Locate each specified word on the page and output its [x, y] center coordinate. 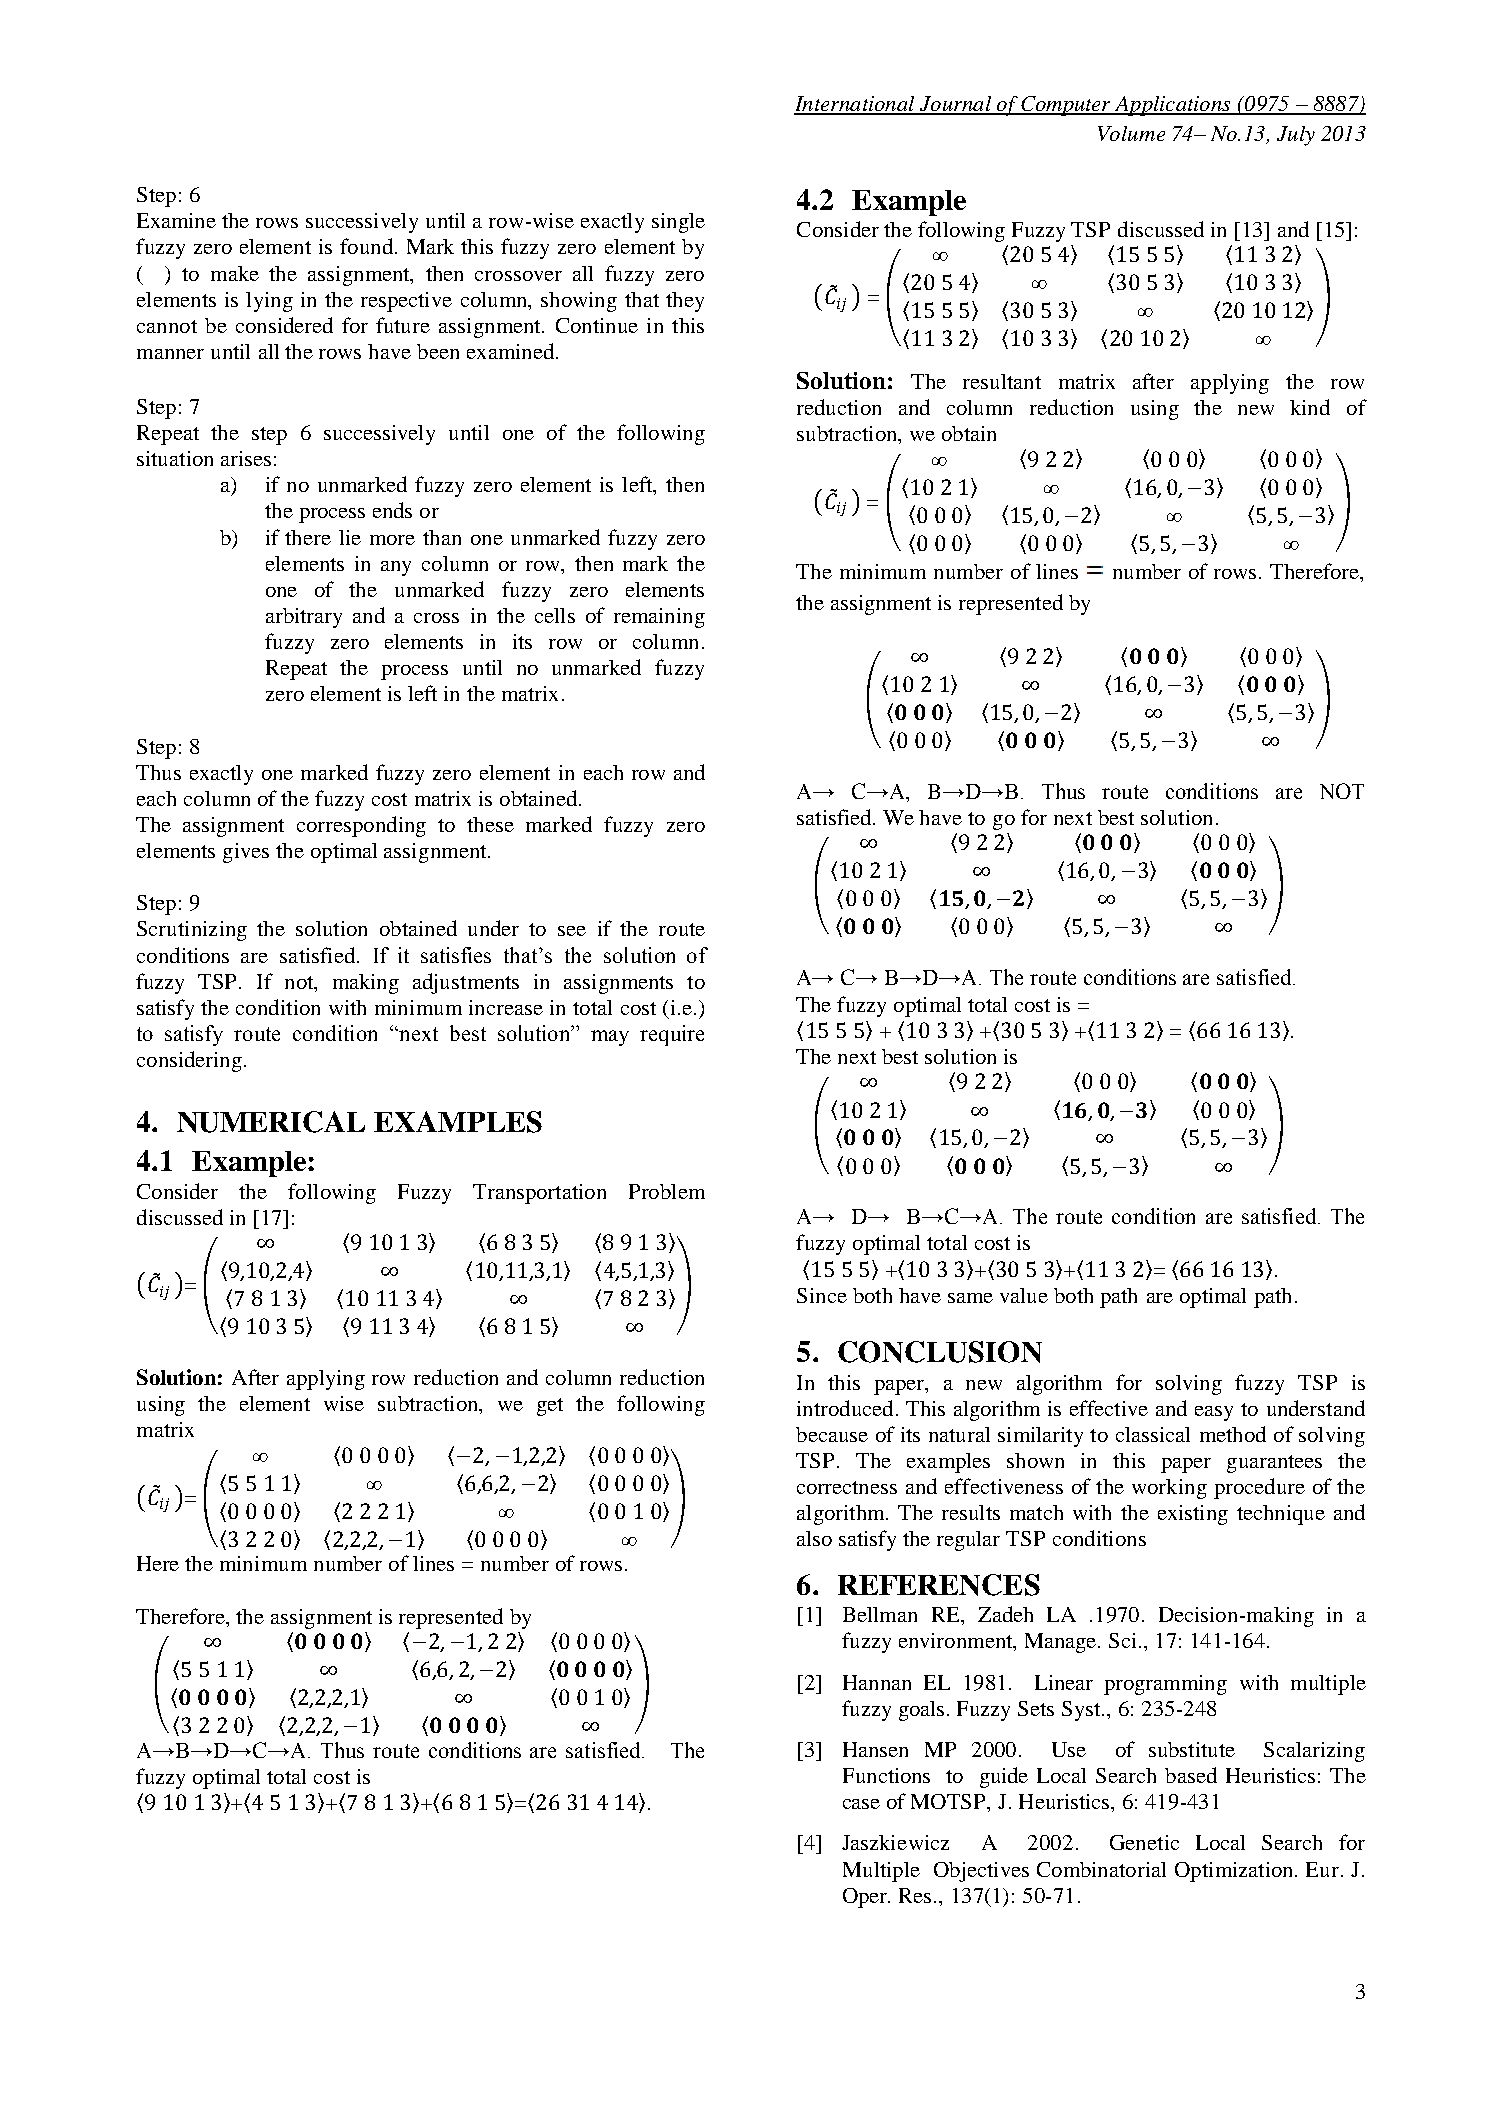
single [678, 223]
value [1024, 1295]
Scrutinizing [192, 931]
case [861, 1804]
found [366, 246]
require [672, 1035]
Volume [1131, 133]
